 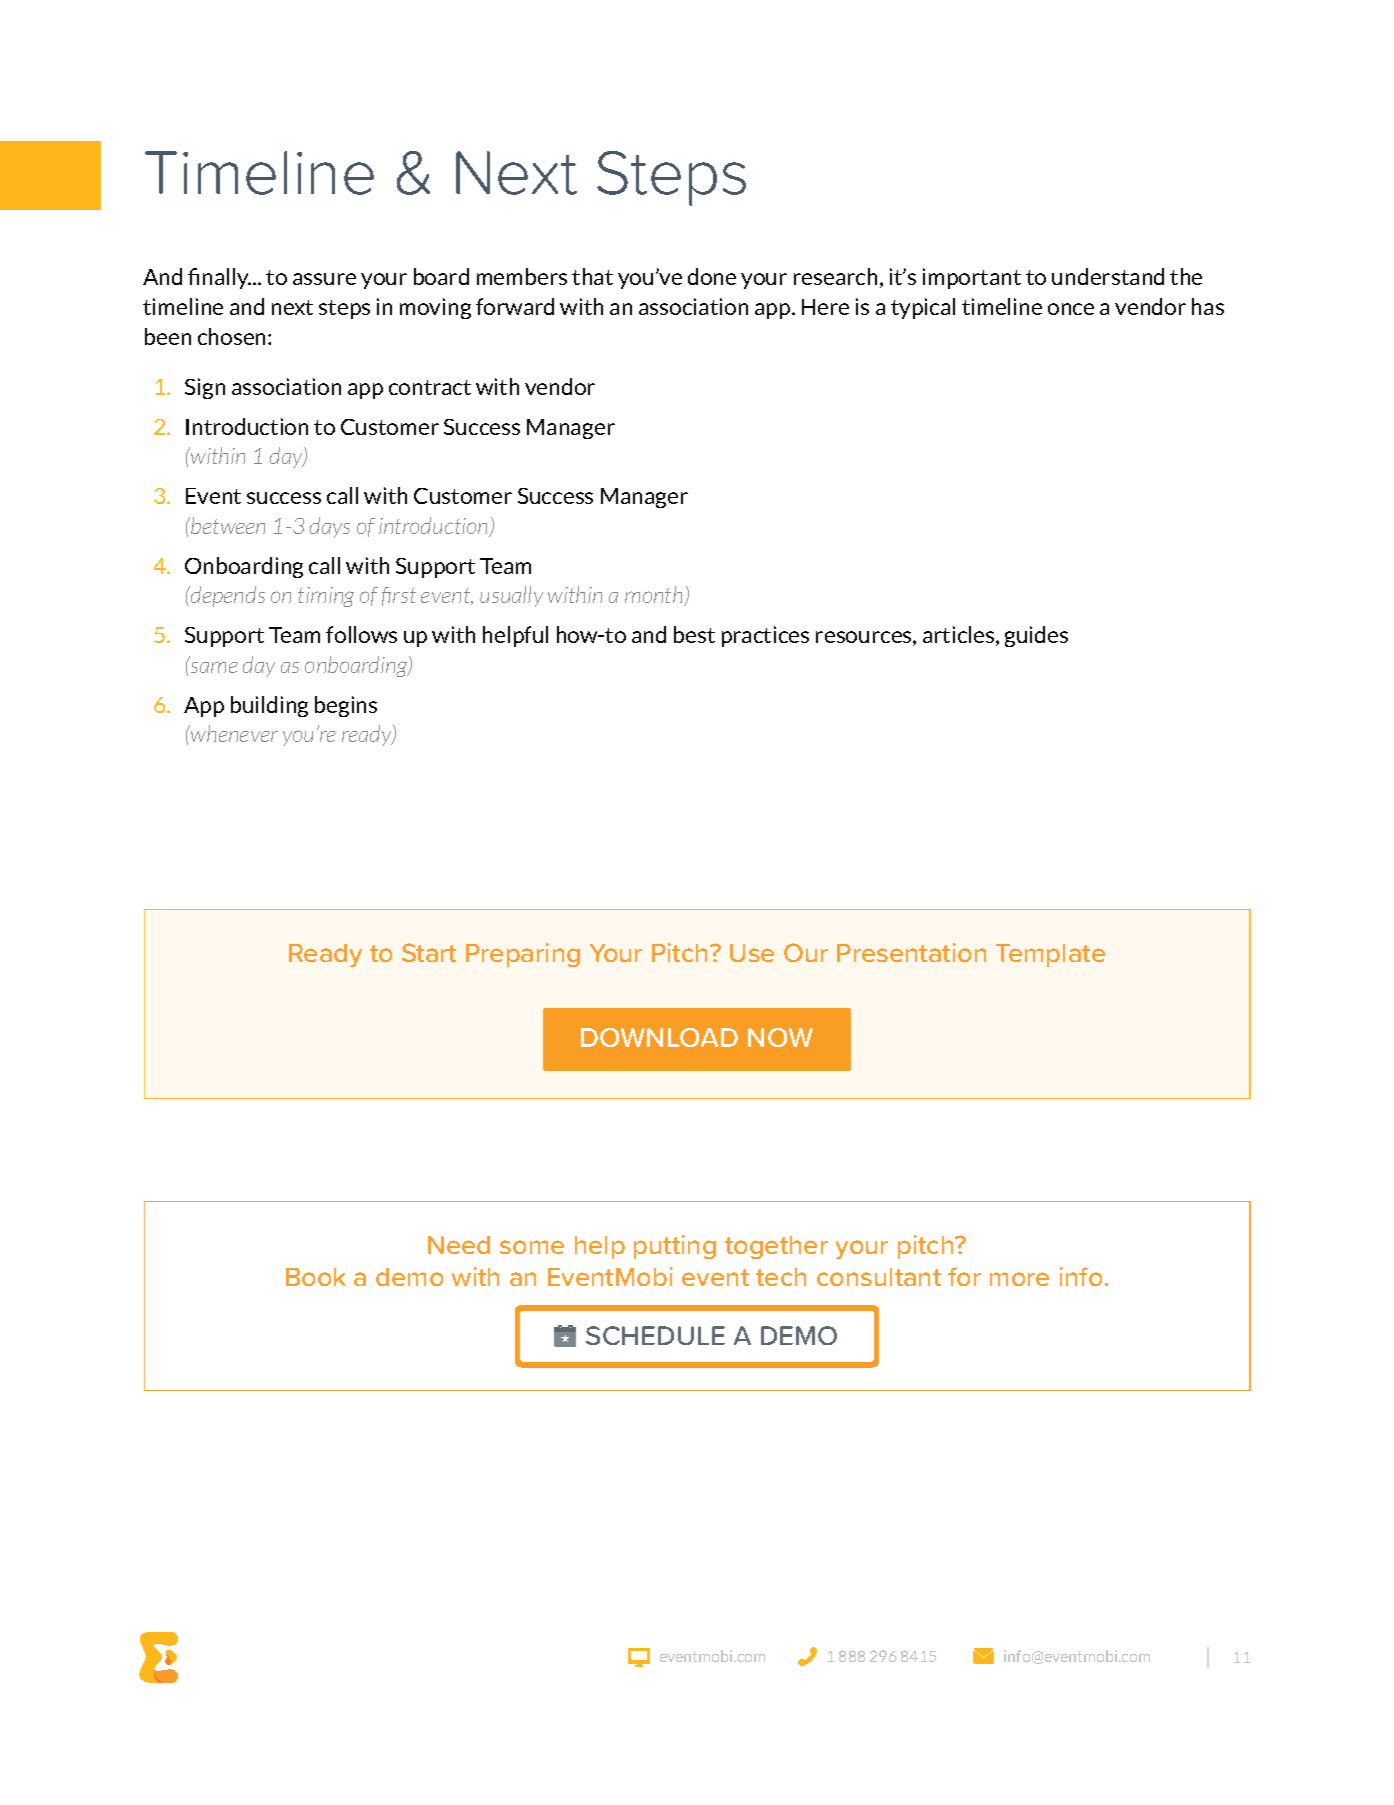 I want to click on done, so click(x=712, y=276).
